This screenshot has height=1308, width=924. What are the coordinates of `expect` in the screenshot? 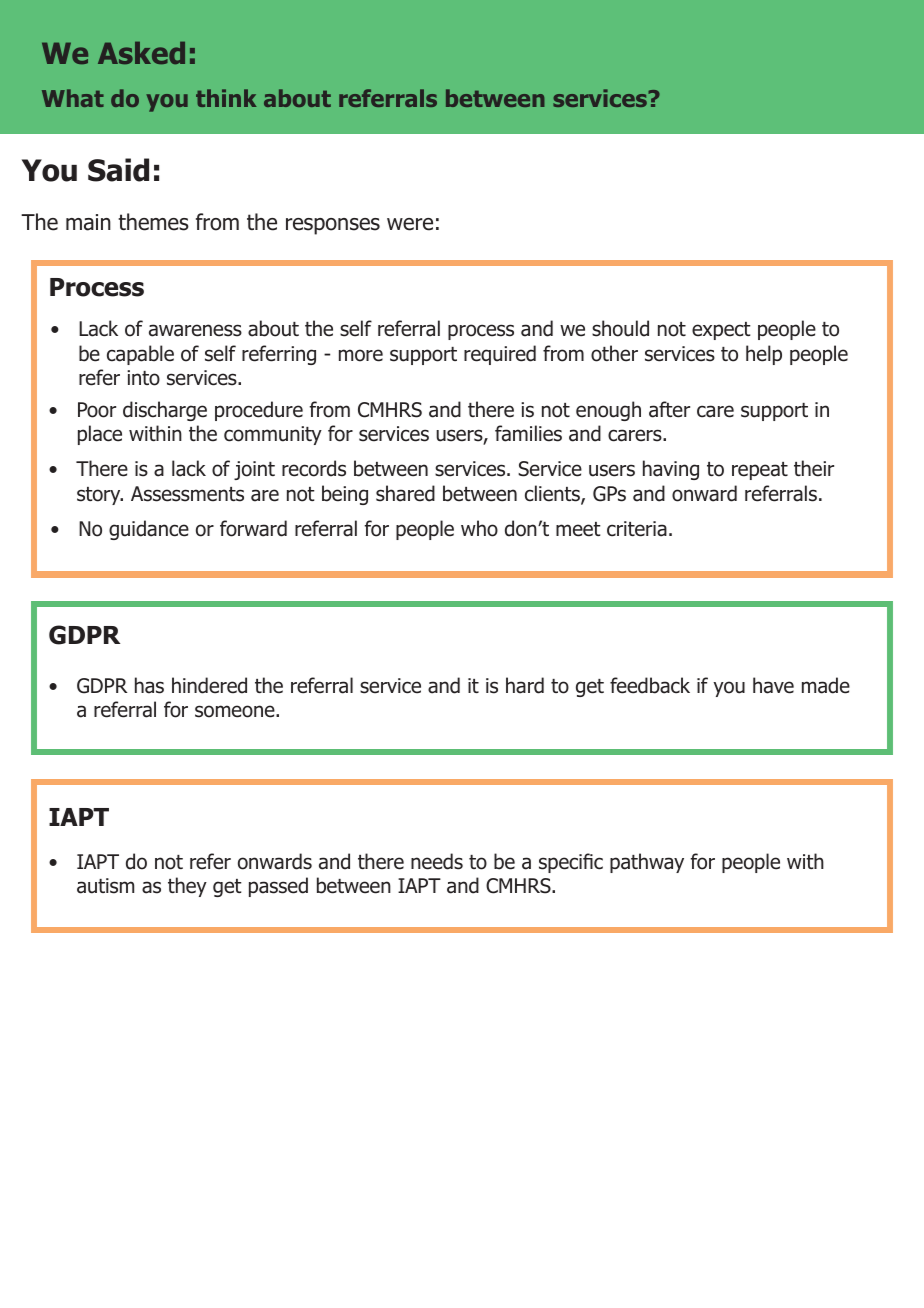 It's located at (721, 331).
